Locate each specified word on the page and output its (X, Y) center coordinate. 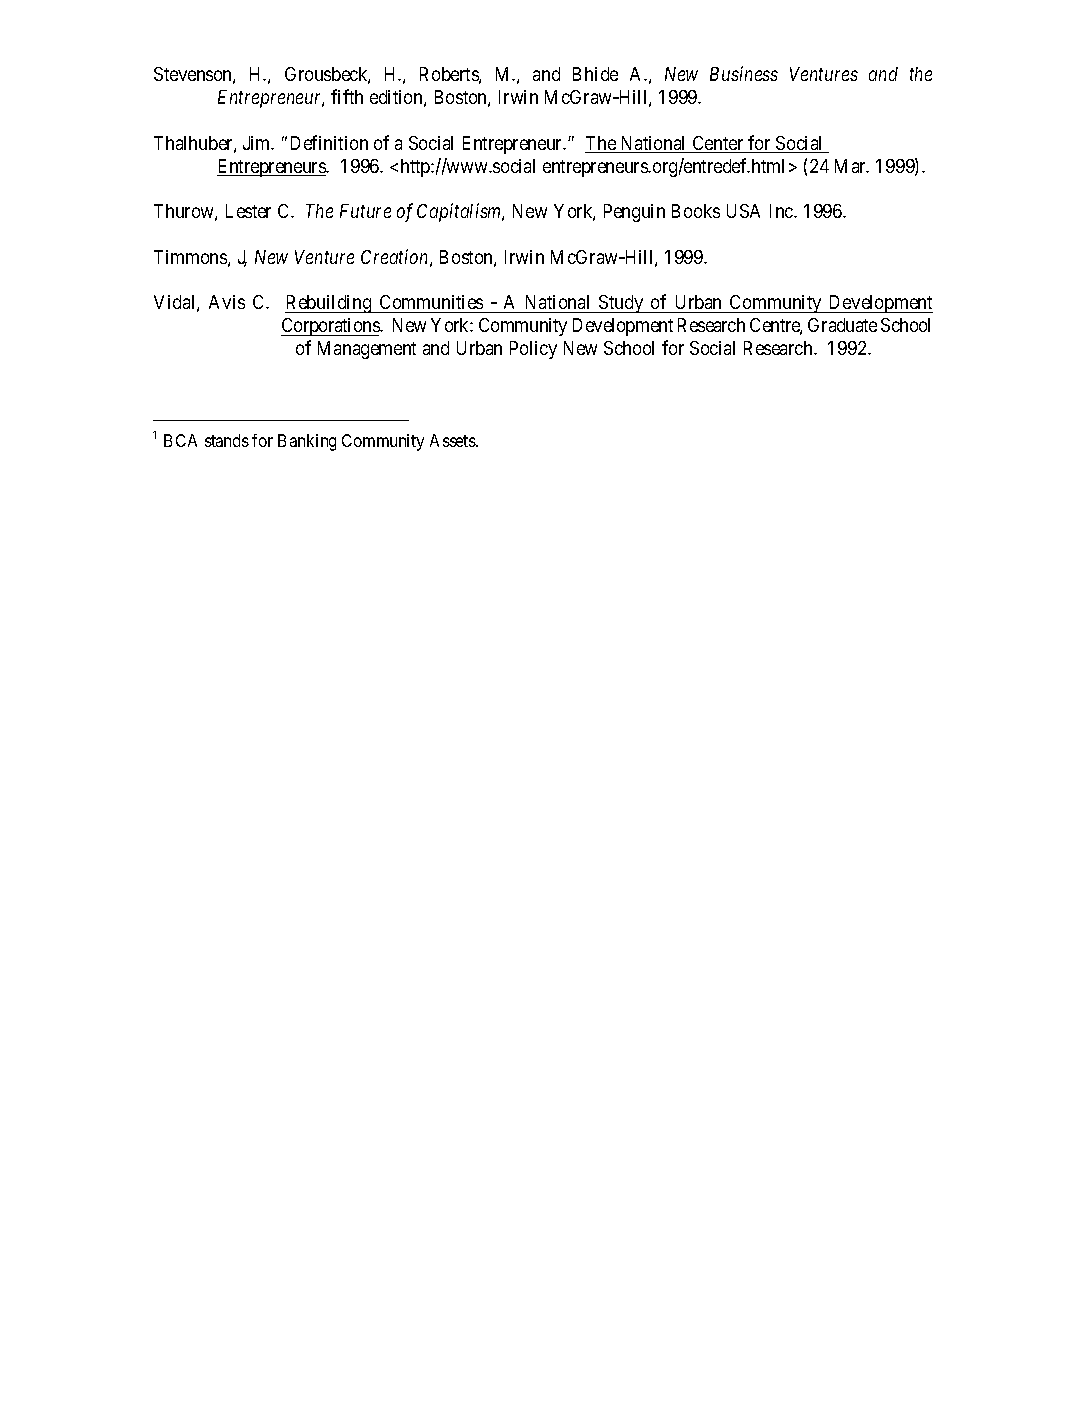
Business (744, 74)
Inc (782, 211)
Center (718, 144)
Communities (431, 302)
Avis (227, 302)
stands (227, 440)
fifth (347, 96)
